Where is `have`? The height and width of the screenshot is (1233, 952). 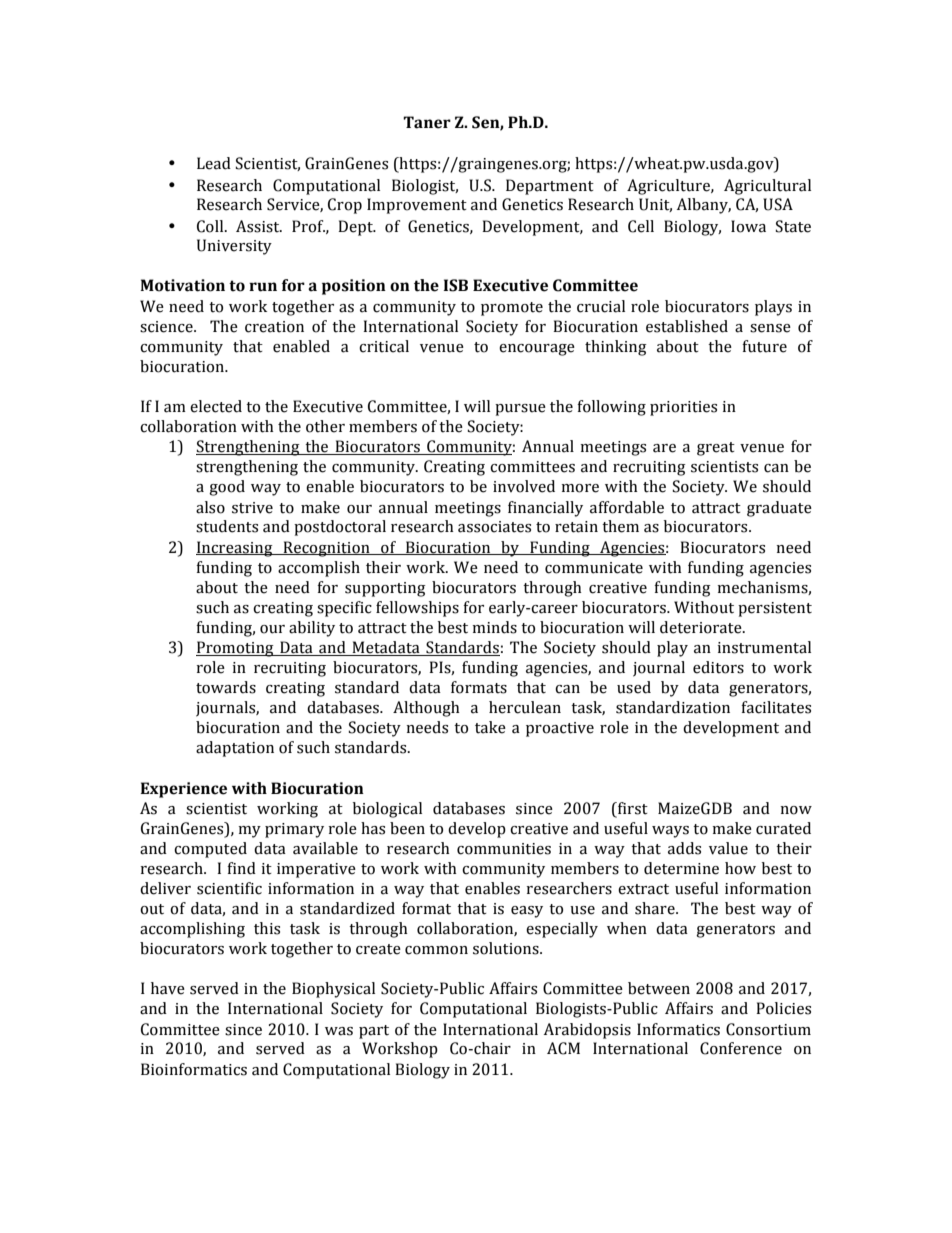
have is located at coordinates (168, 988).
